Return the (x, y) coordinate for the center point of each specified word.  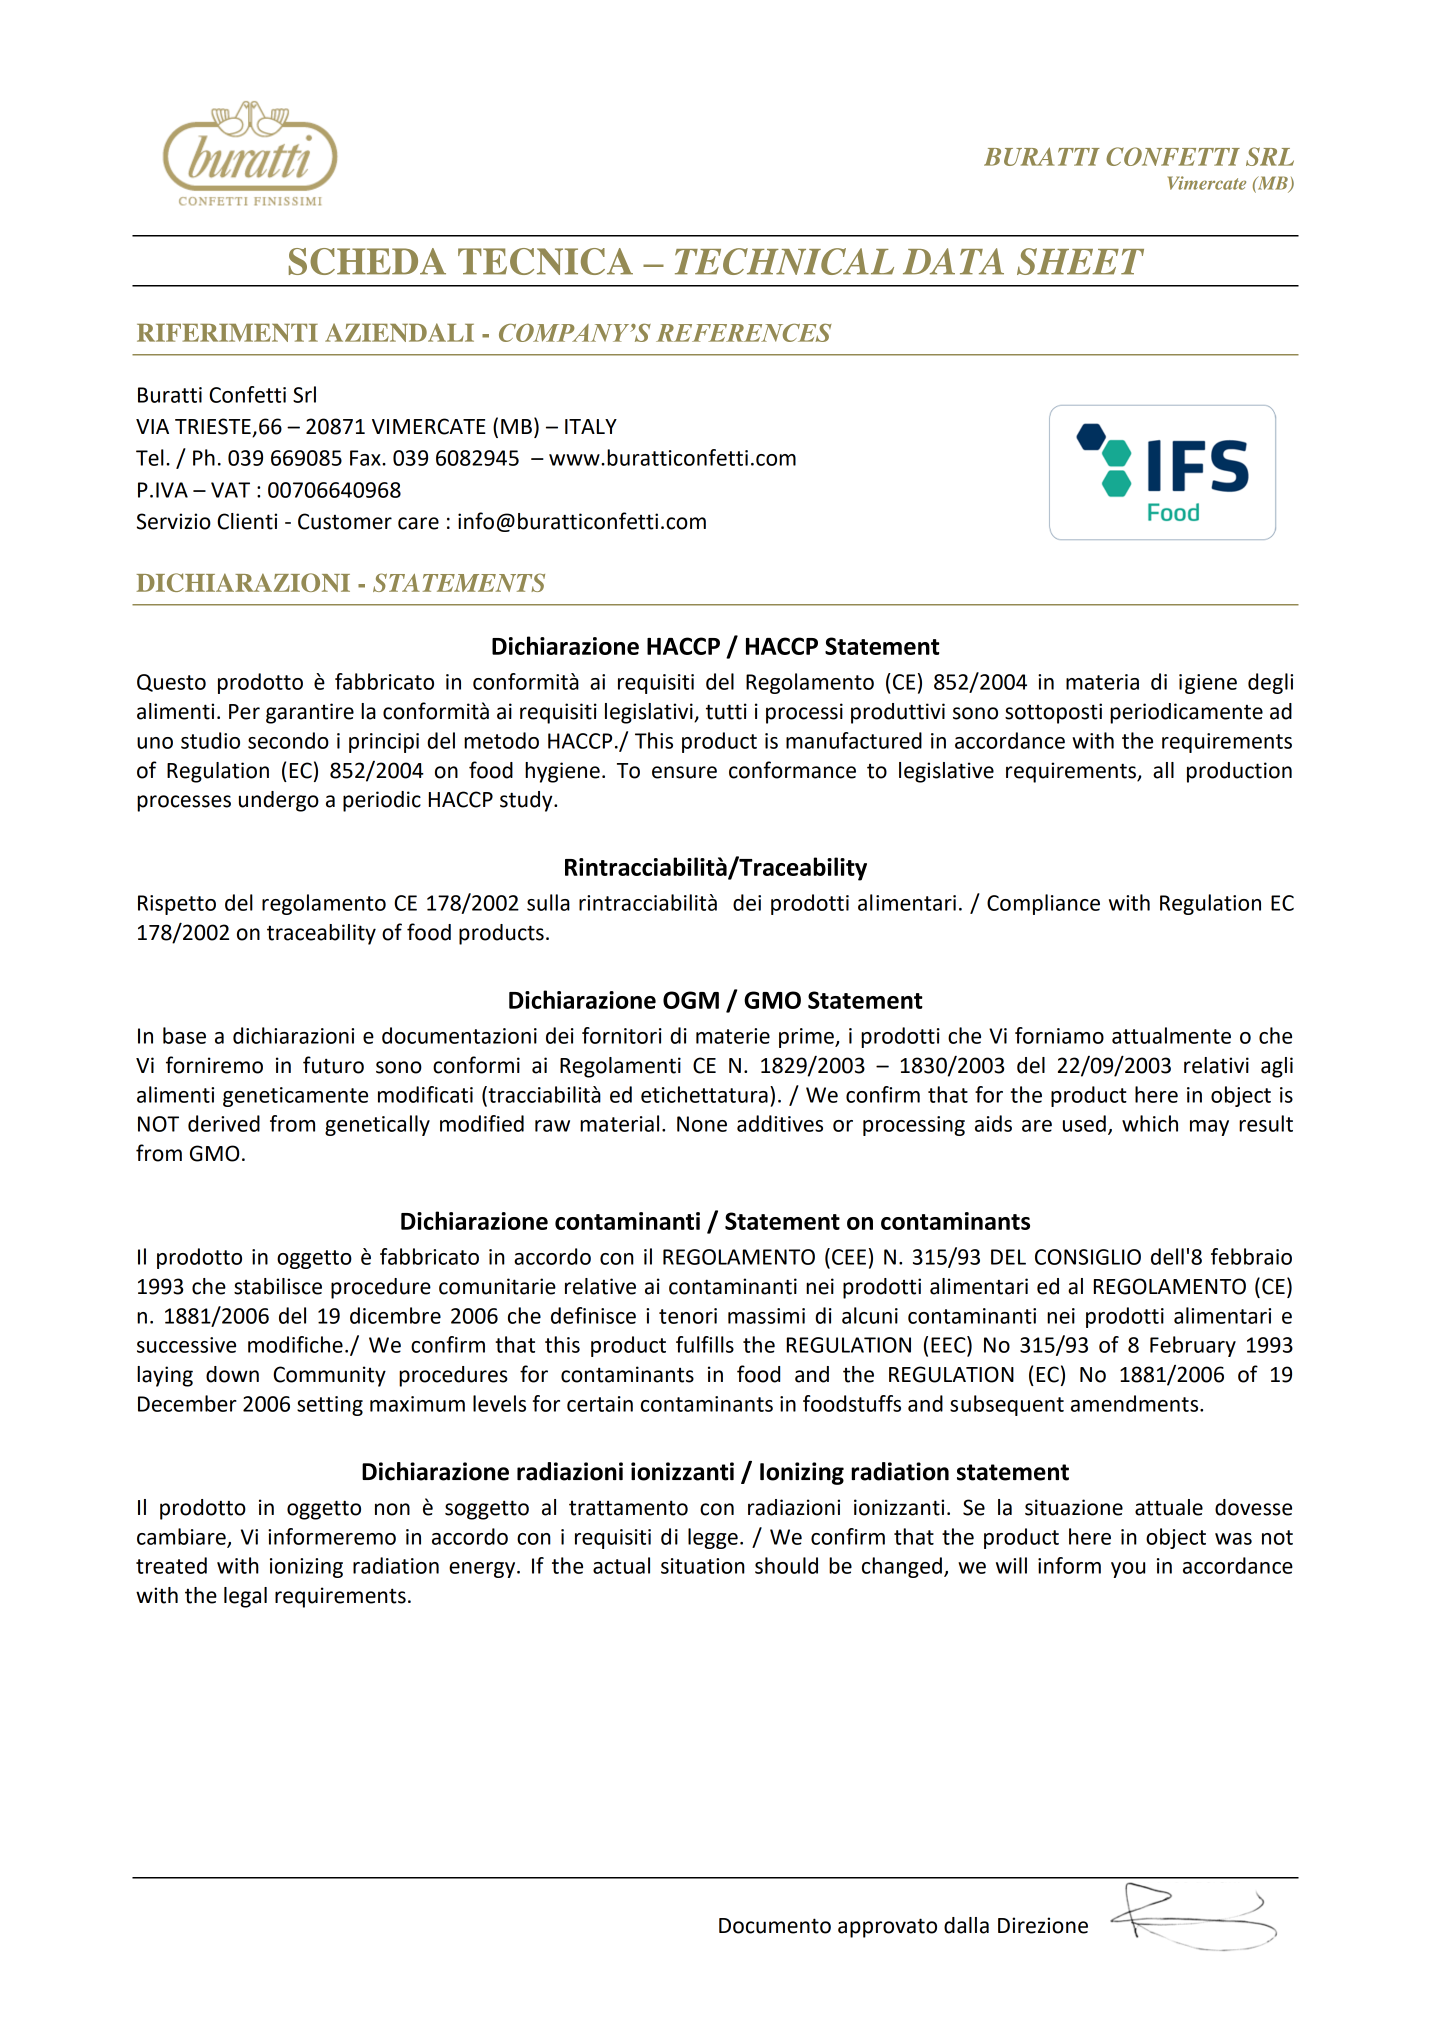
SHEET (1080, 261)
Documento (775, 1926)
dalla (966, 1925)
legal (245, 1597)
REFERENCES (744, 333)
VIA (152, 426)
